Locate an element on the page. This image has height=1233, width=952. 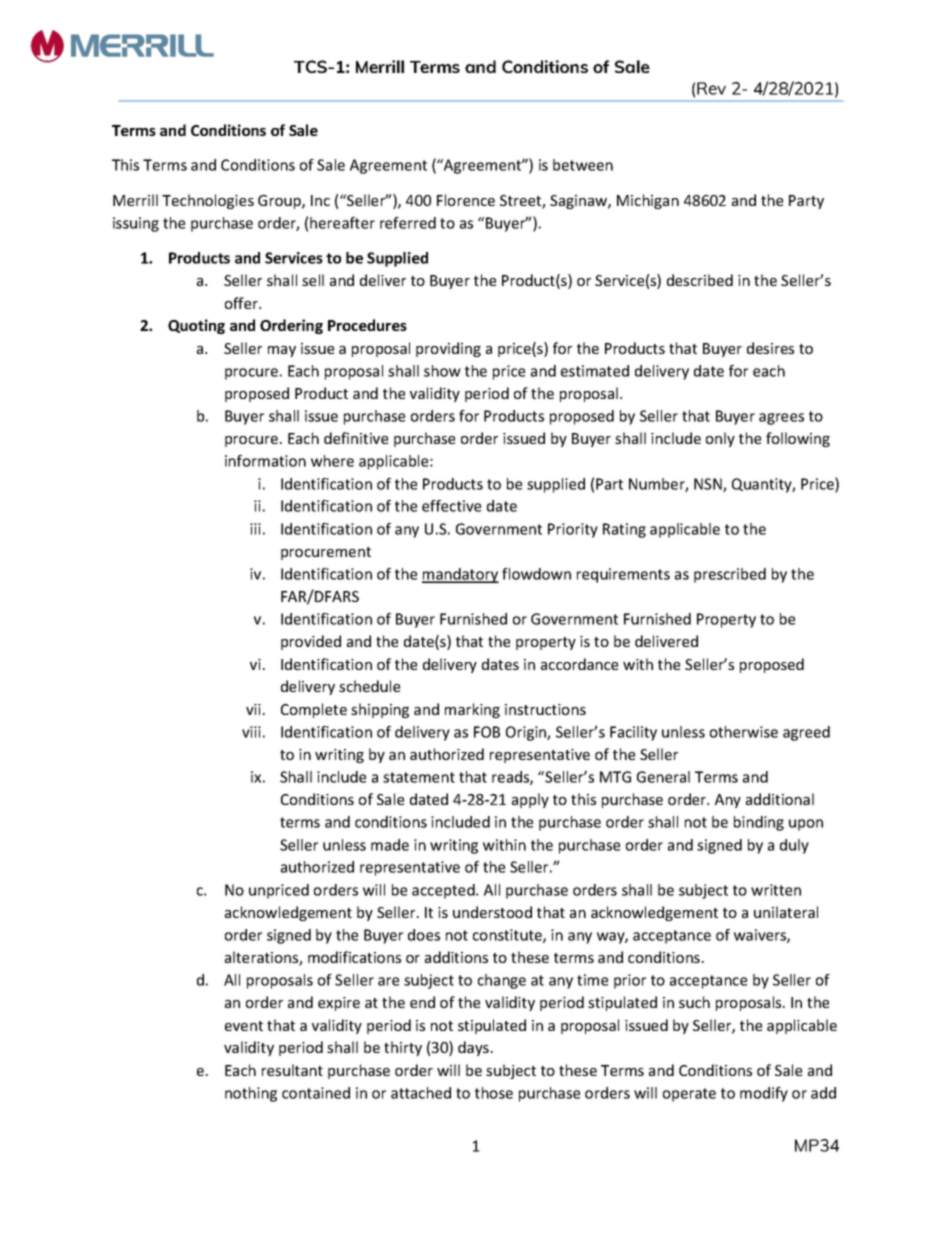
viii is located at coordinates (251, 732).
